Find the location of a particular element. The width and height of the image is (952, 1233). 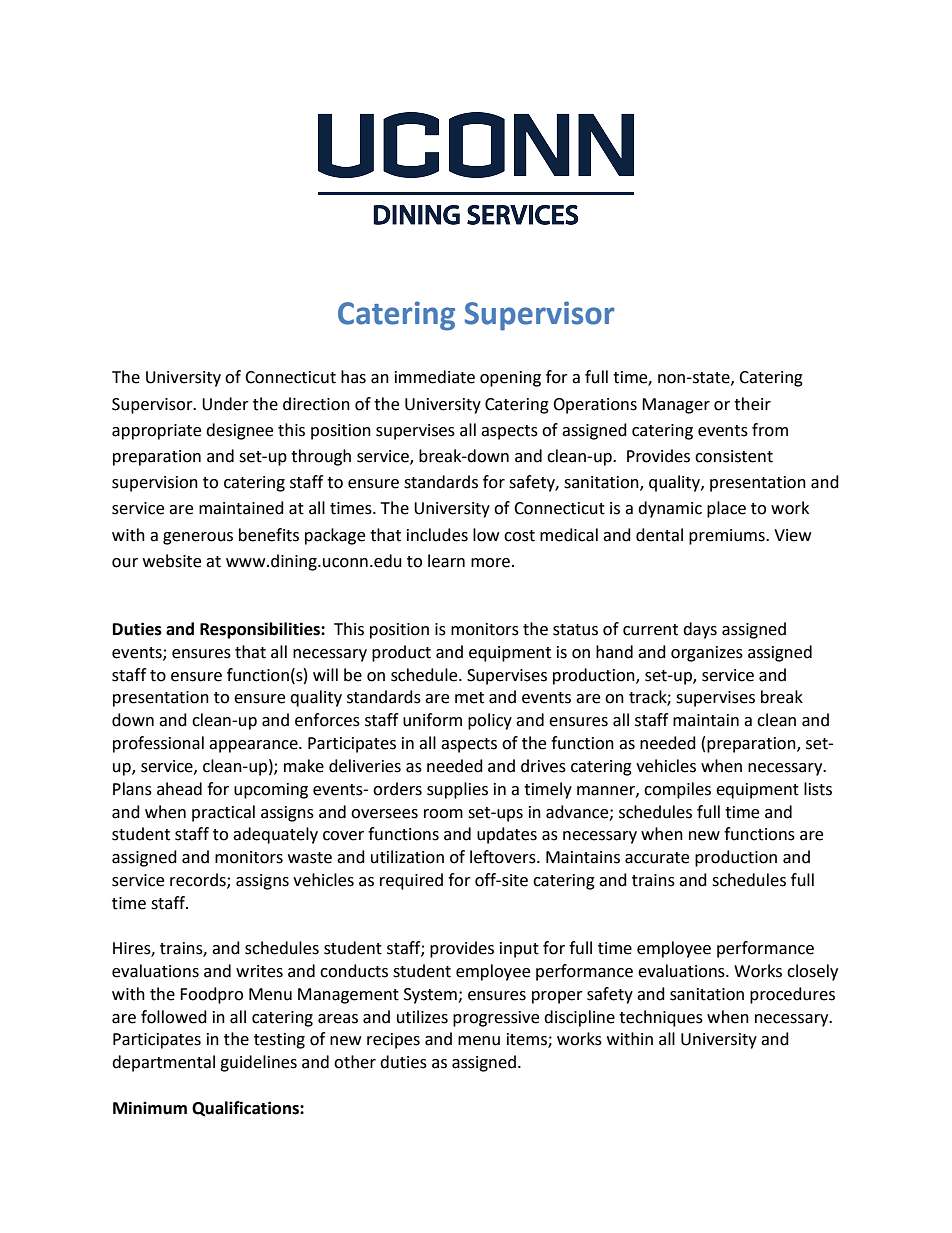

compiles is located at coordinates (677, 790).
